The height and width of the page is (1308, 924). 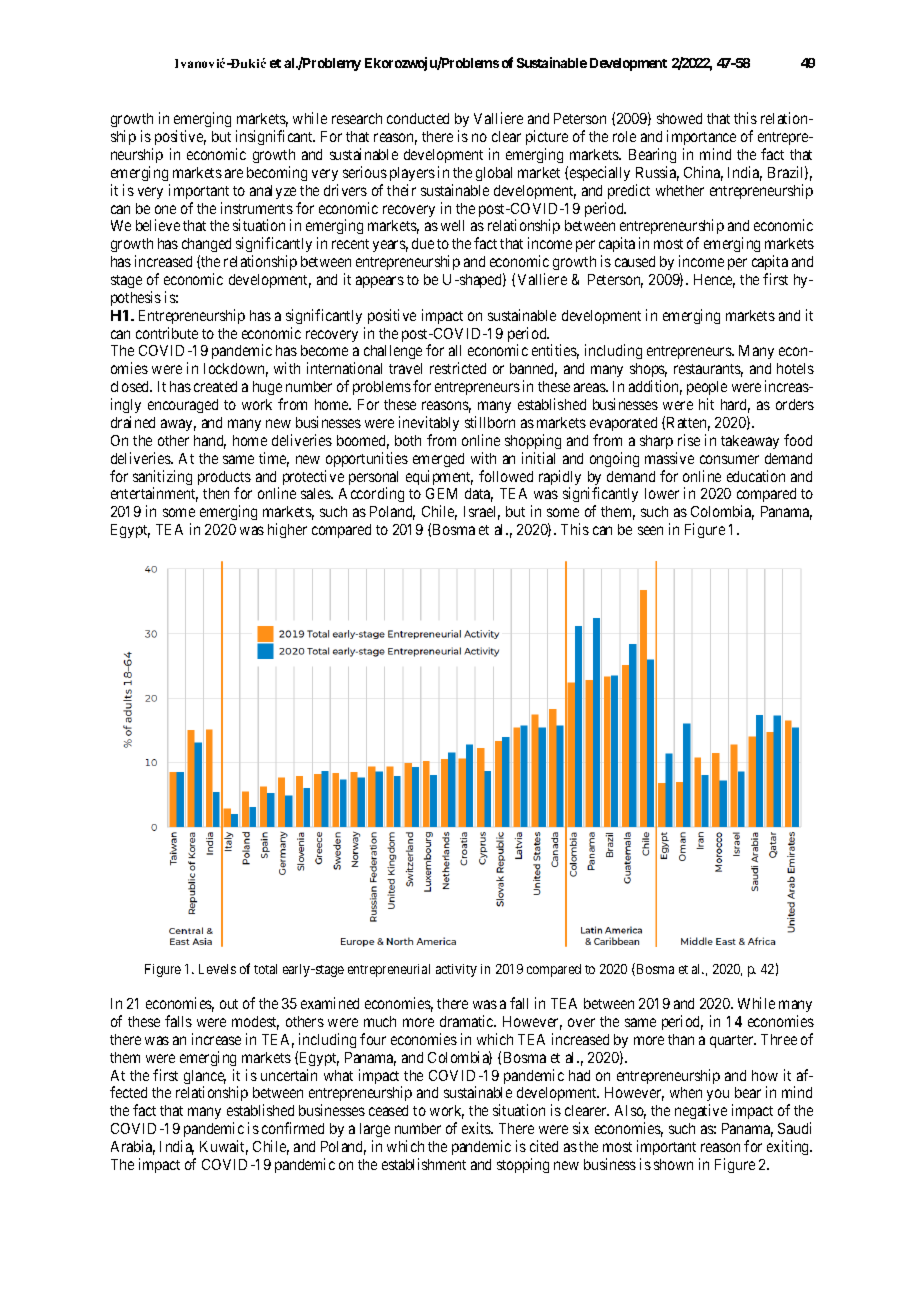 What do you see at coordinates (224, 1147) in the page?
I see `Kuwait` at bounding box center [224, 1147].
